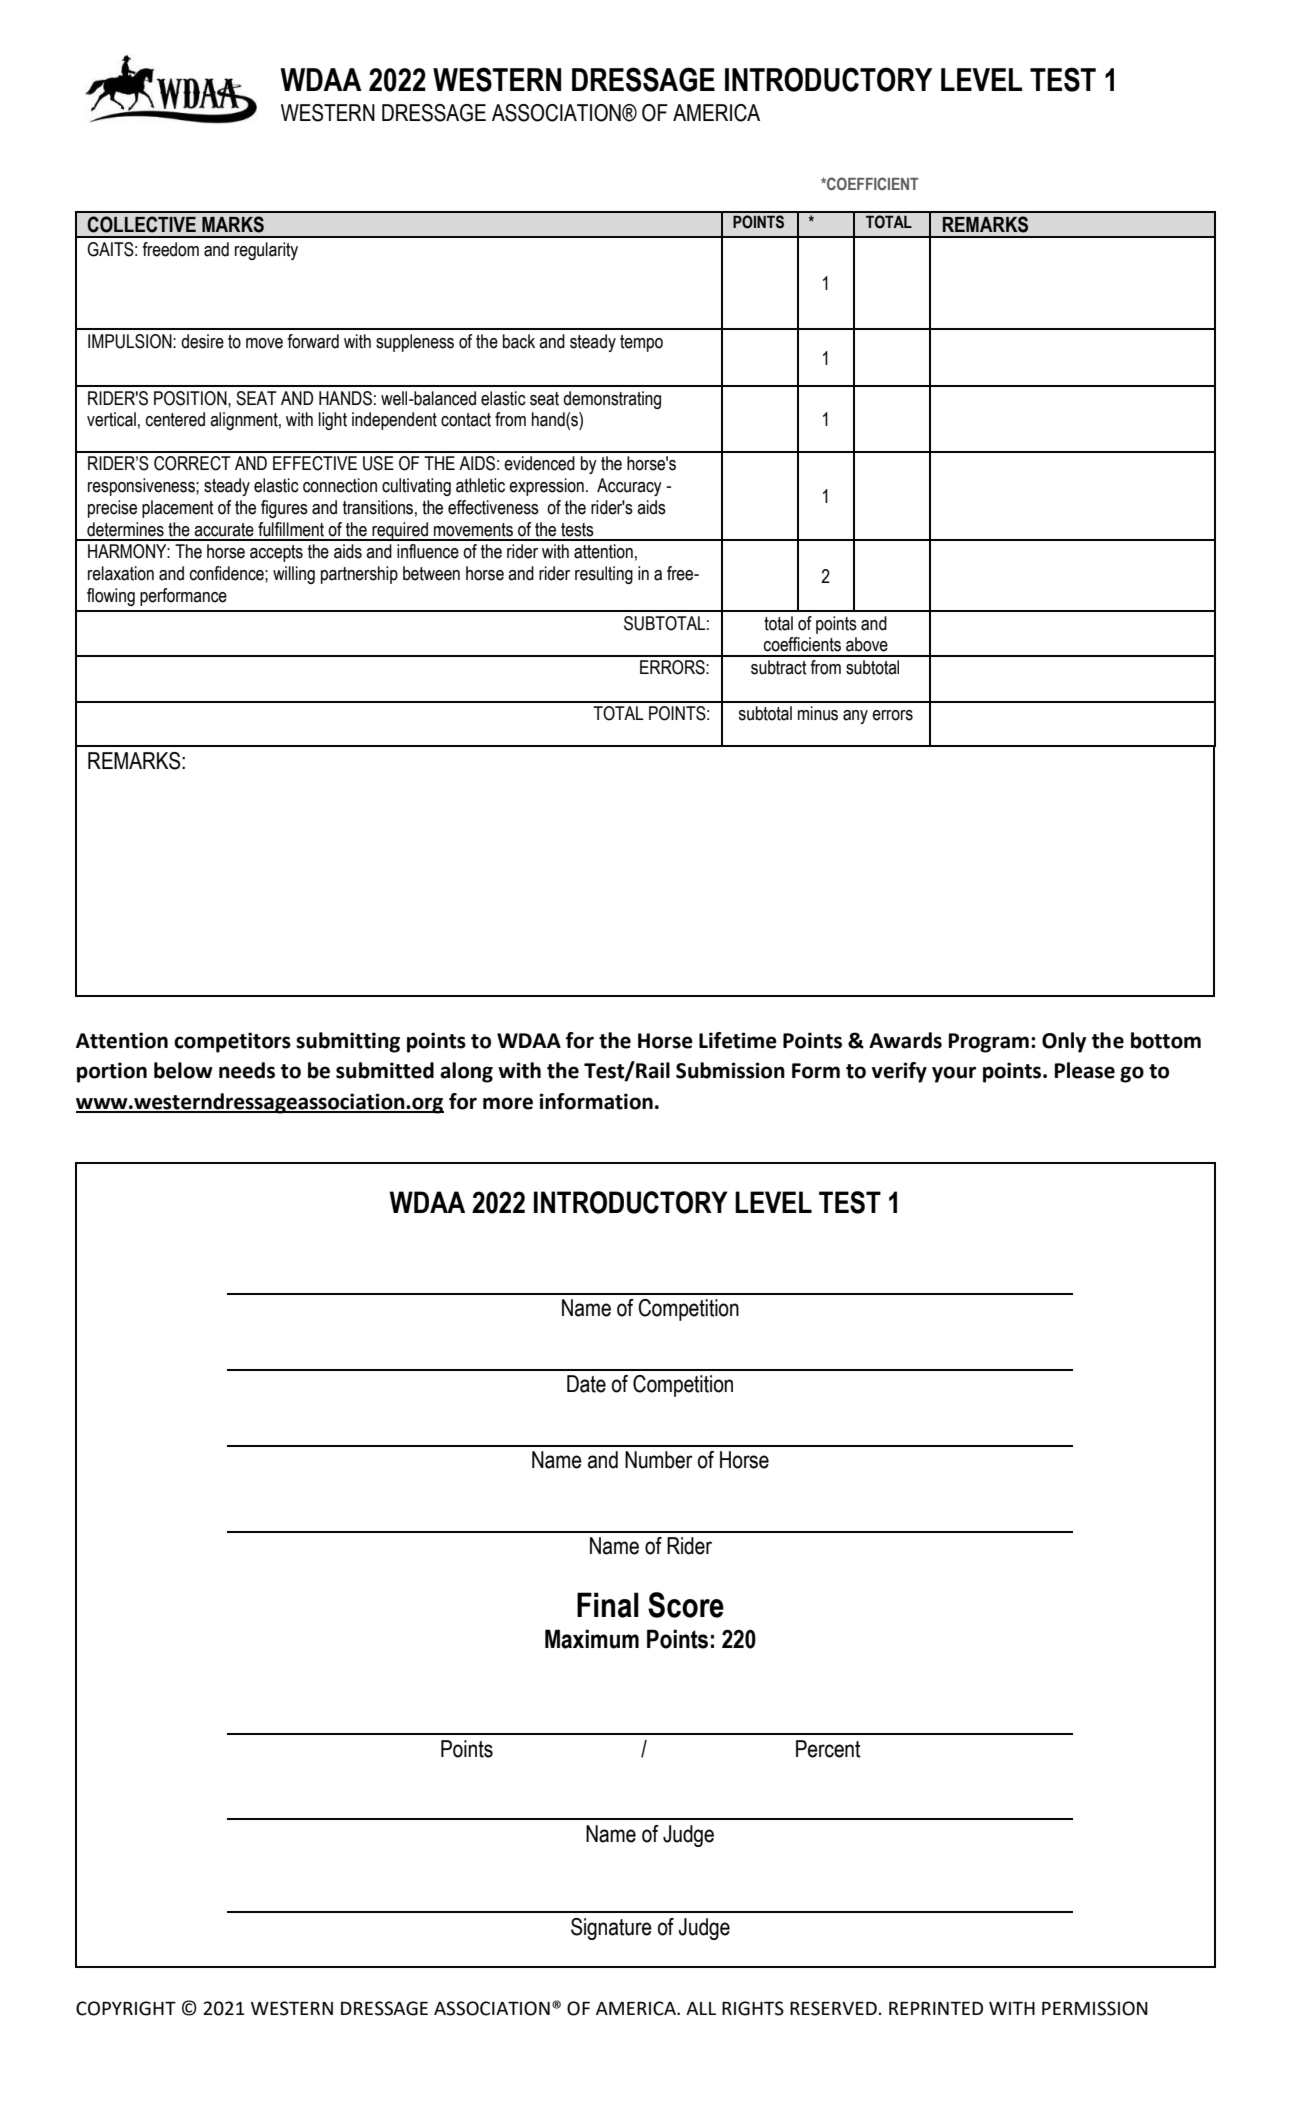 This screenshot has height=2127, width=1291. Describe the element at coordinates (126, 2008) in the screenshot. I see `COPYRIGHT` at that location.
